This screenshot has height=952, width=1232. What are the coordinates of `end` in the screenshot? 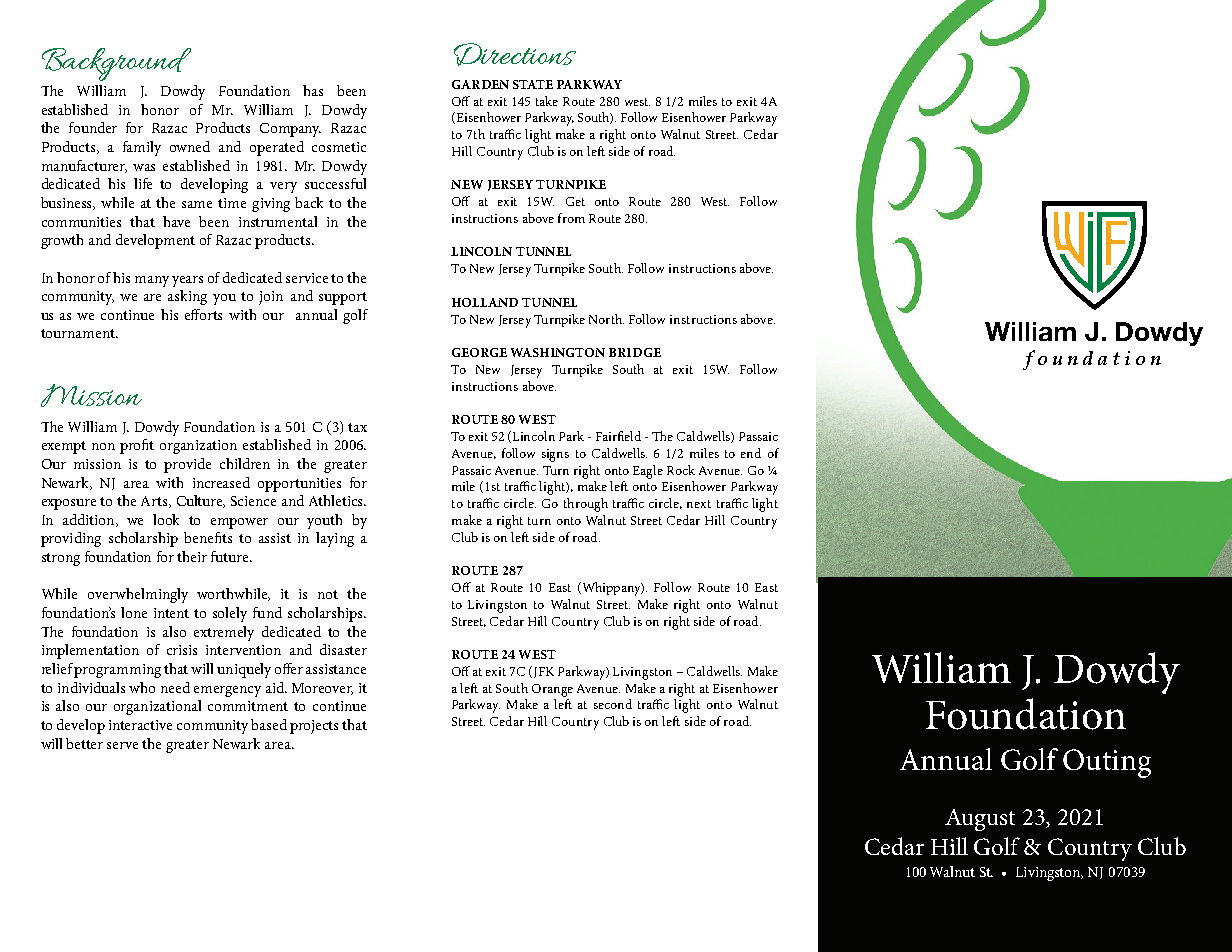 It's located at (751, 453).
